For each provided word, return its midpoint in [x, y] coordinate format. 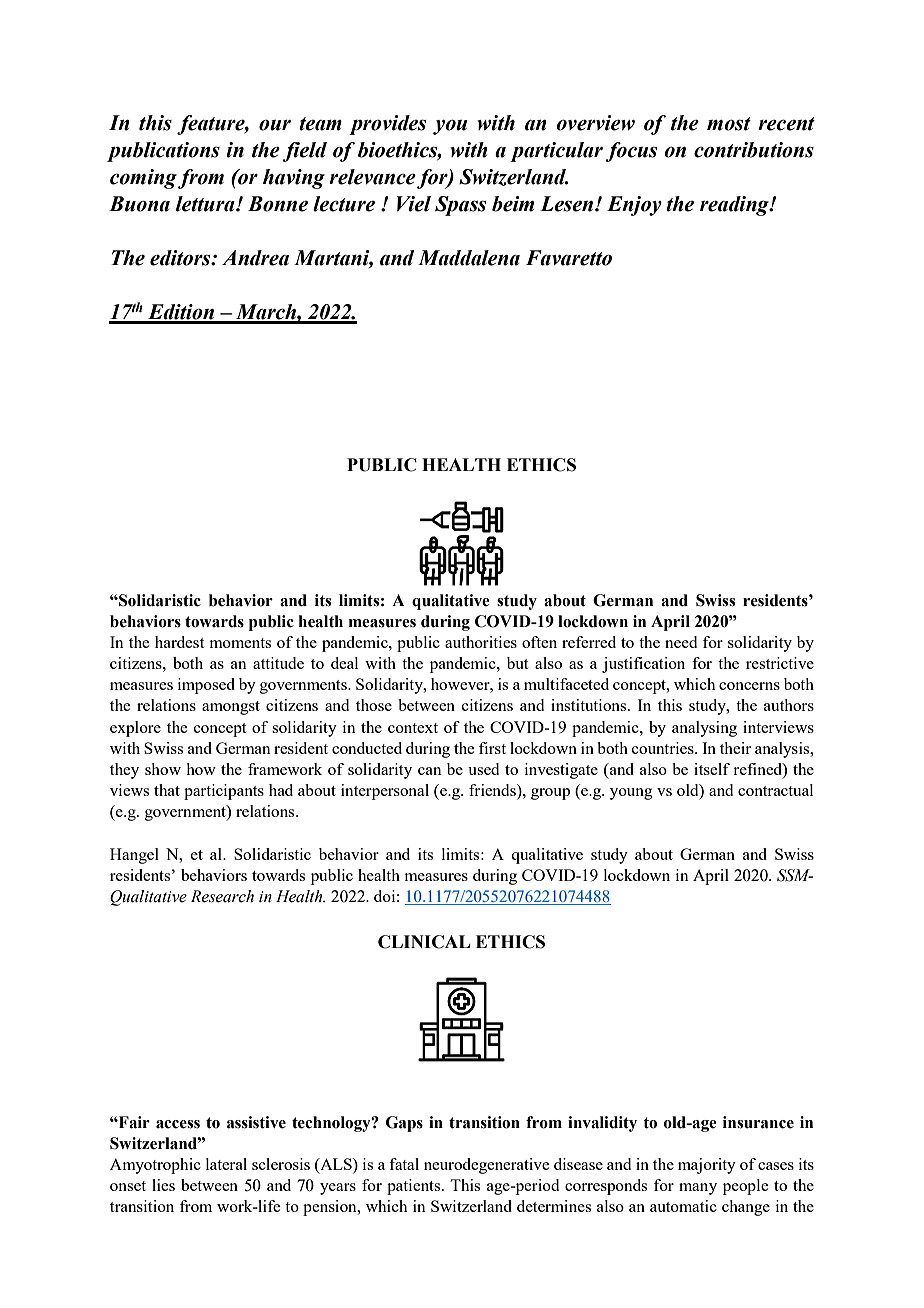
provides [387, 125]
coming [143, 179]
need [681, 642]
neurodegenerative [486, 1166]
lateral [226, 1164]
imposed [206, 686]
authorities [481, 642]
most [729, 124]
